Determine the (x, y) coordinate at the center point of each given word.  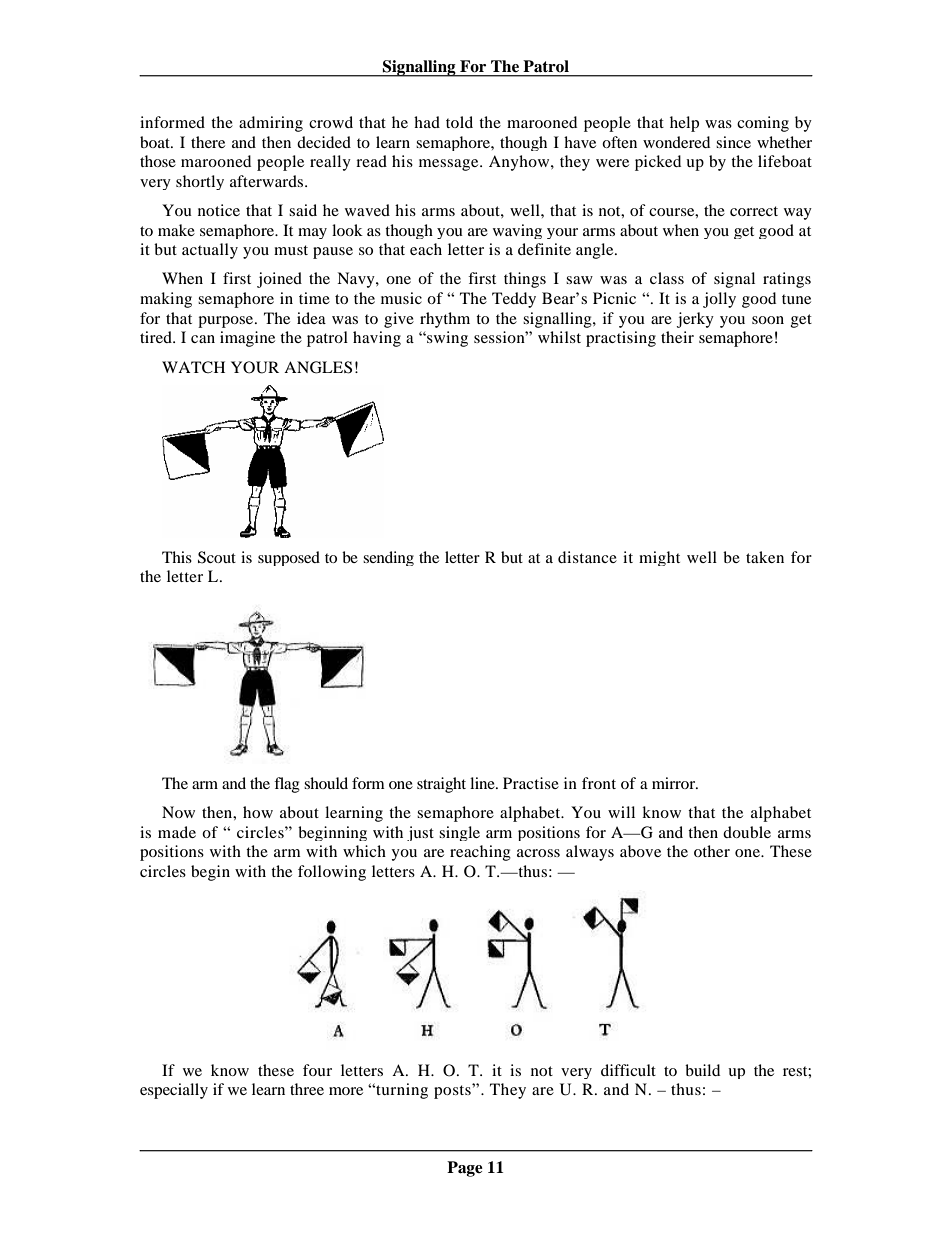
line (483, 783)
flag (287, 785)
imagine (247, 339)
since (733, 142)
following (332, 873)
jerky (695, 320)
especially (174, 1091)
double (747, 832)
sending (388, 558)
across (538, 853)
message (450, 165)
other (712, 851)
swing (446, 339)
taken (765, 557)
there (208, 142)
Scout (217, 557)
